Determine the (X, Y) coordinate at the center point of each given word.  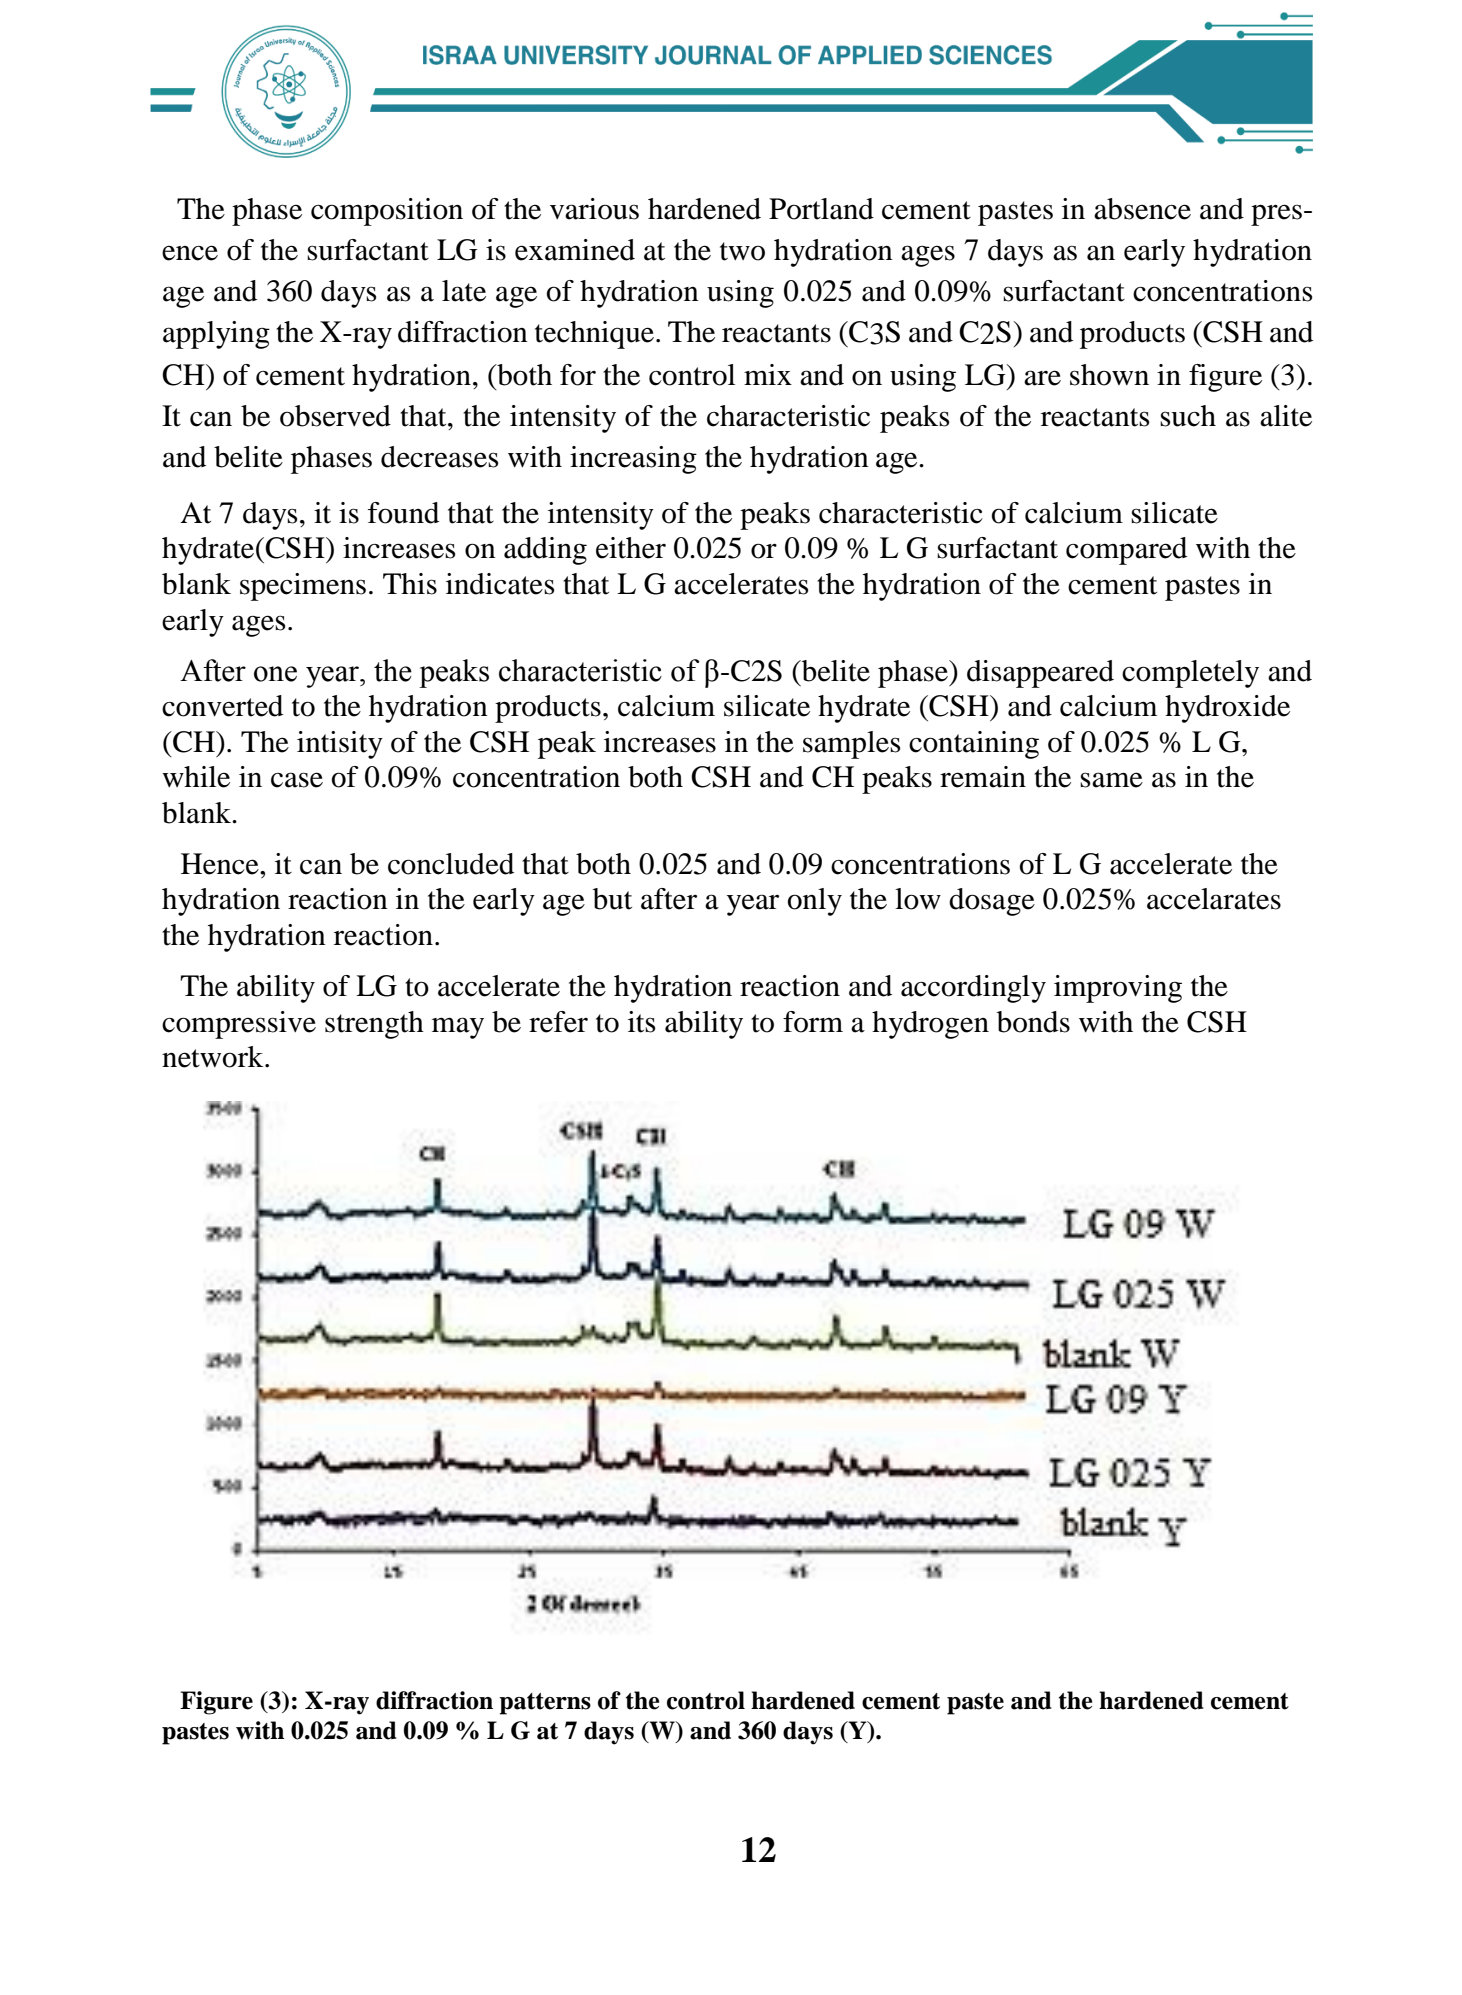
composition (387, 212)
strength (374, 1025)
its (641, 1022)
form (813, 1022)
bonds (1033, 1022)
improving (1118, 989)
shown (1109, 375)
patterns (545, 1704)
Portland (821, 209)
